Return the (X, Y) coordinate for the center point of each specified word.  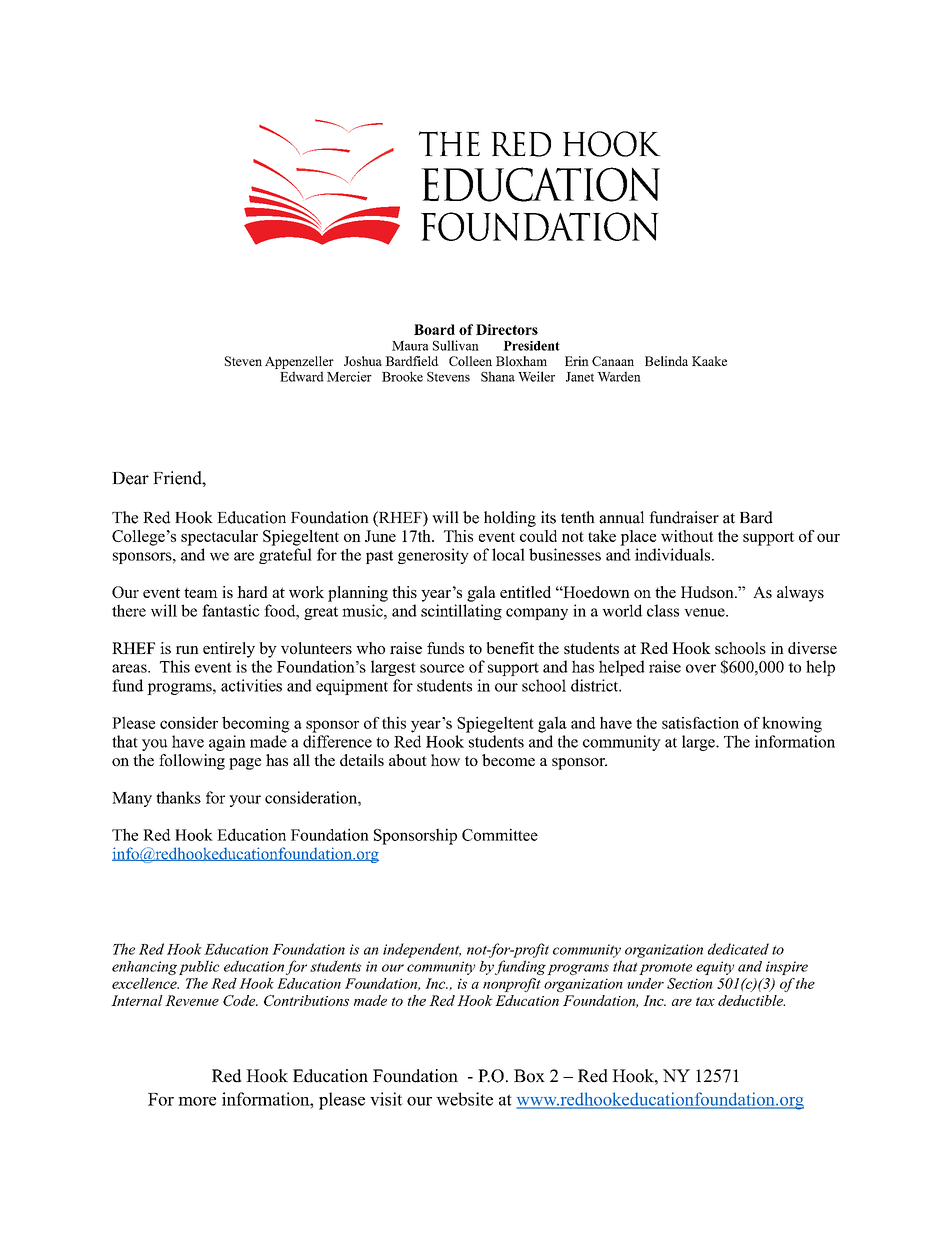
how (445, 760)
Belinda (666, 361)
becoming (256, 724)
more (197, 1101)
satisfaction (700, 723)
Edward (302, 376)
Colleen (470, 361)
